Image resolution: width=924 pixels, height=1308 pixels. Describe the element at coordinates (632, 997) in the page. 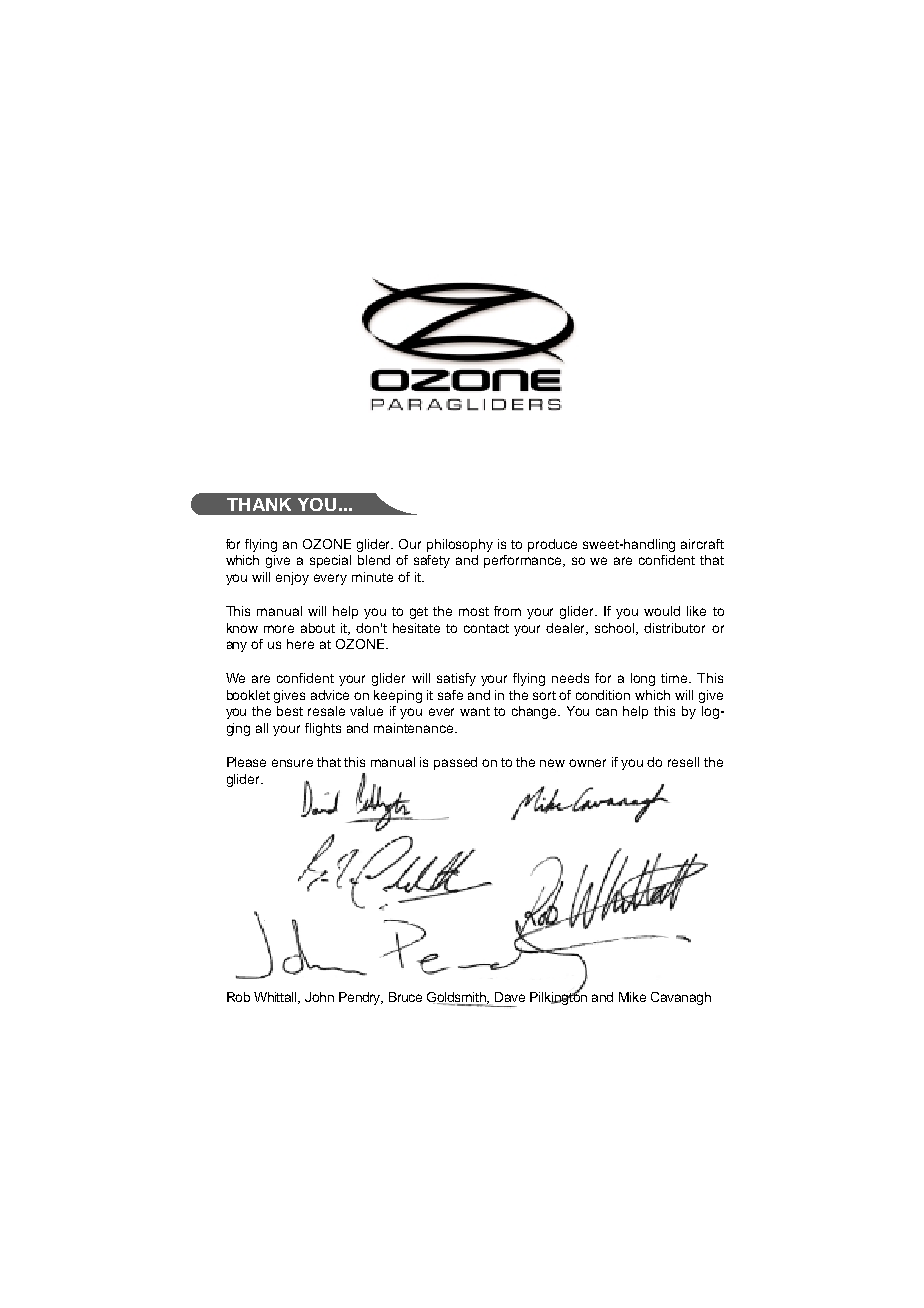

I see `Mike` at that location.
